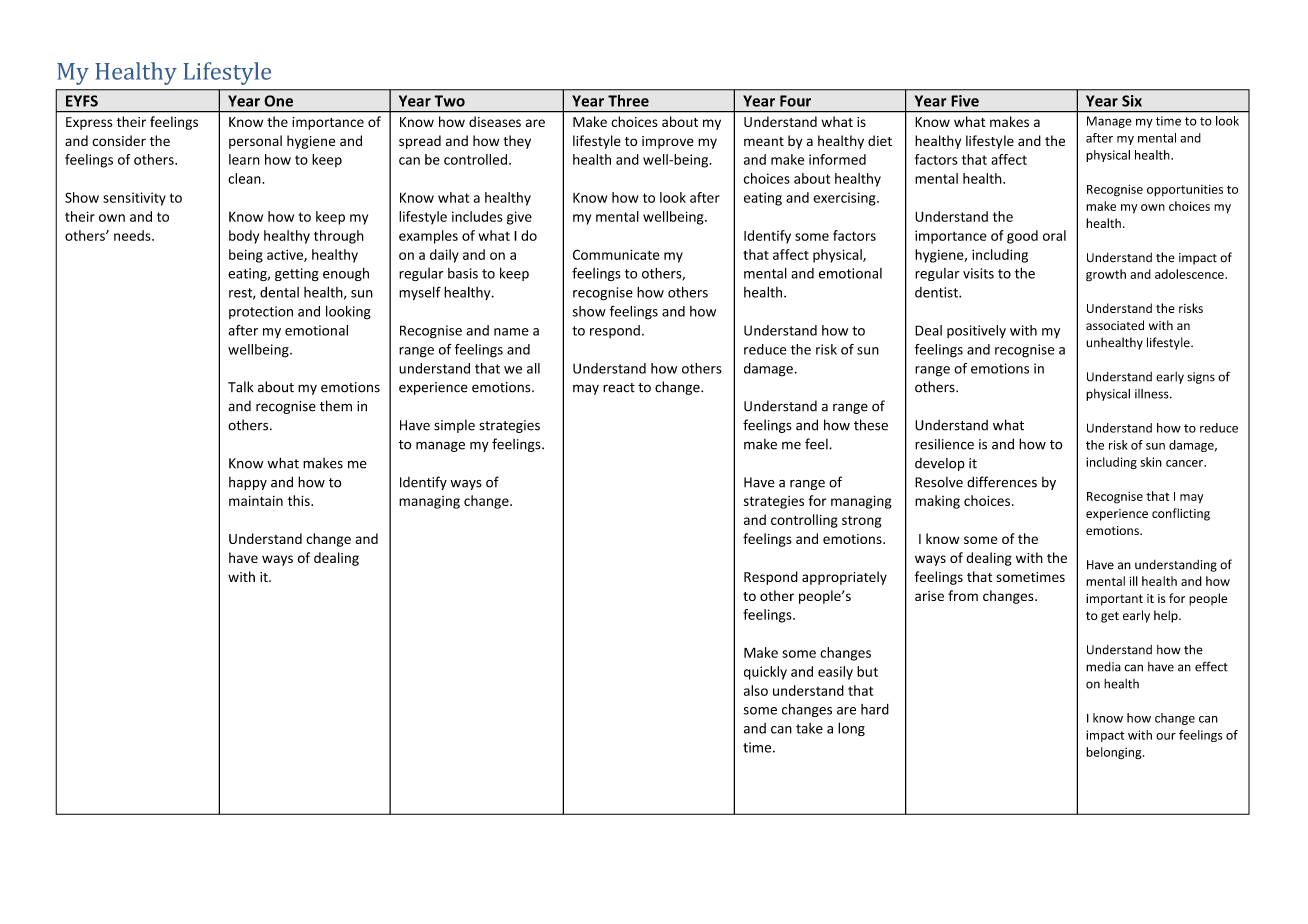 Image resolution: width=1308 pixels, height=924 pixels. What do you see at coordinates (255, 142) in the page?
I see `personal` at bounding box center [255, 142].
